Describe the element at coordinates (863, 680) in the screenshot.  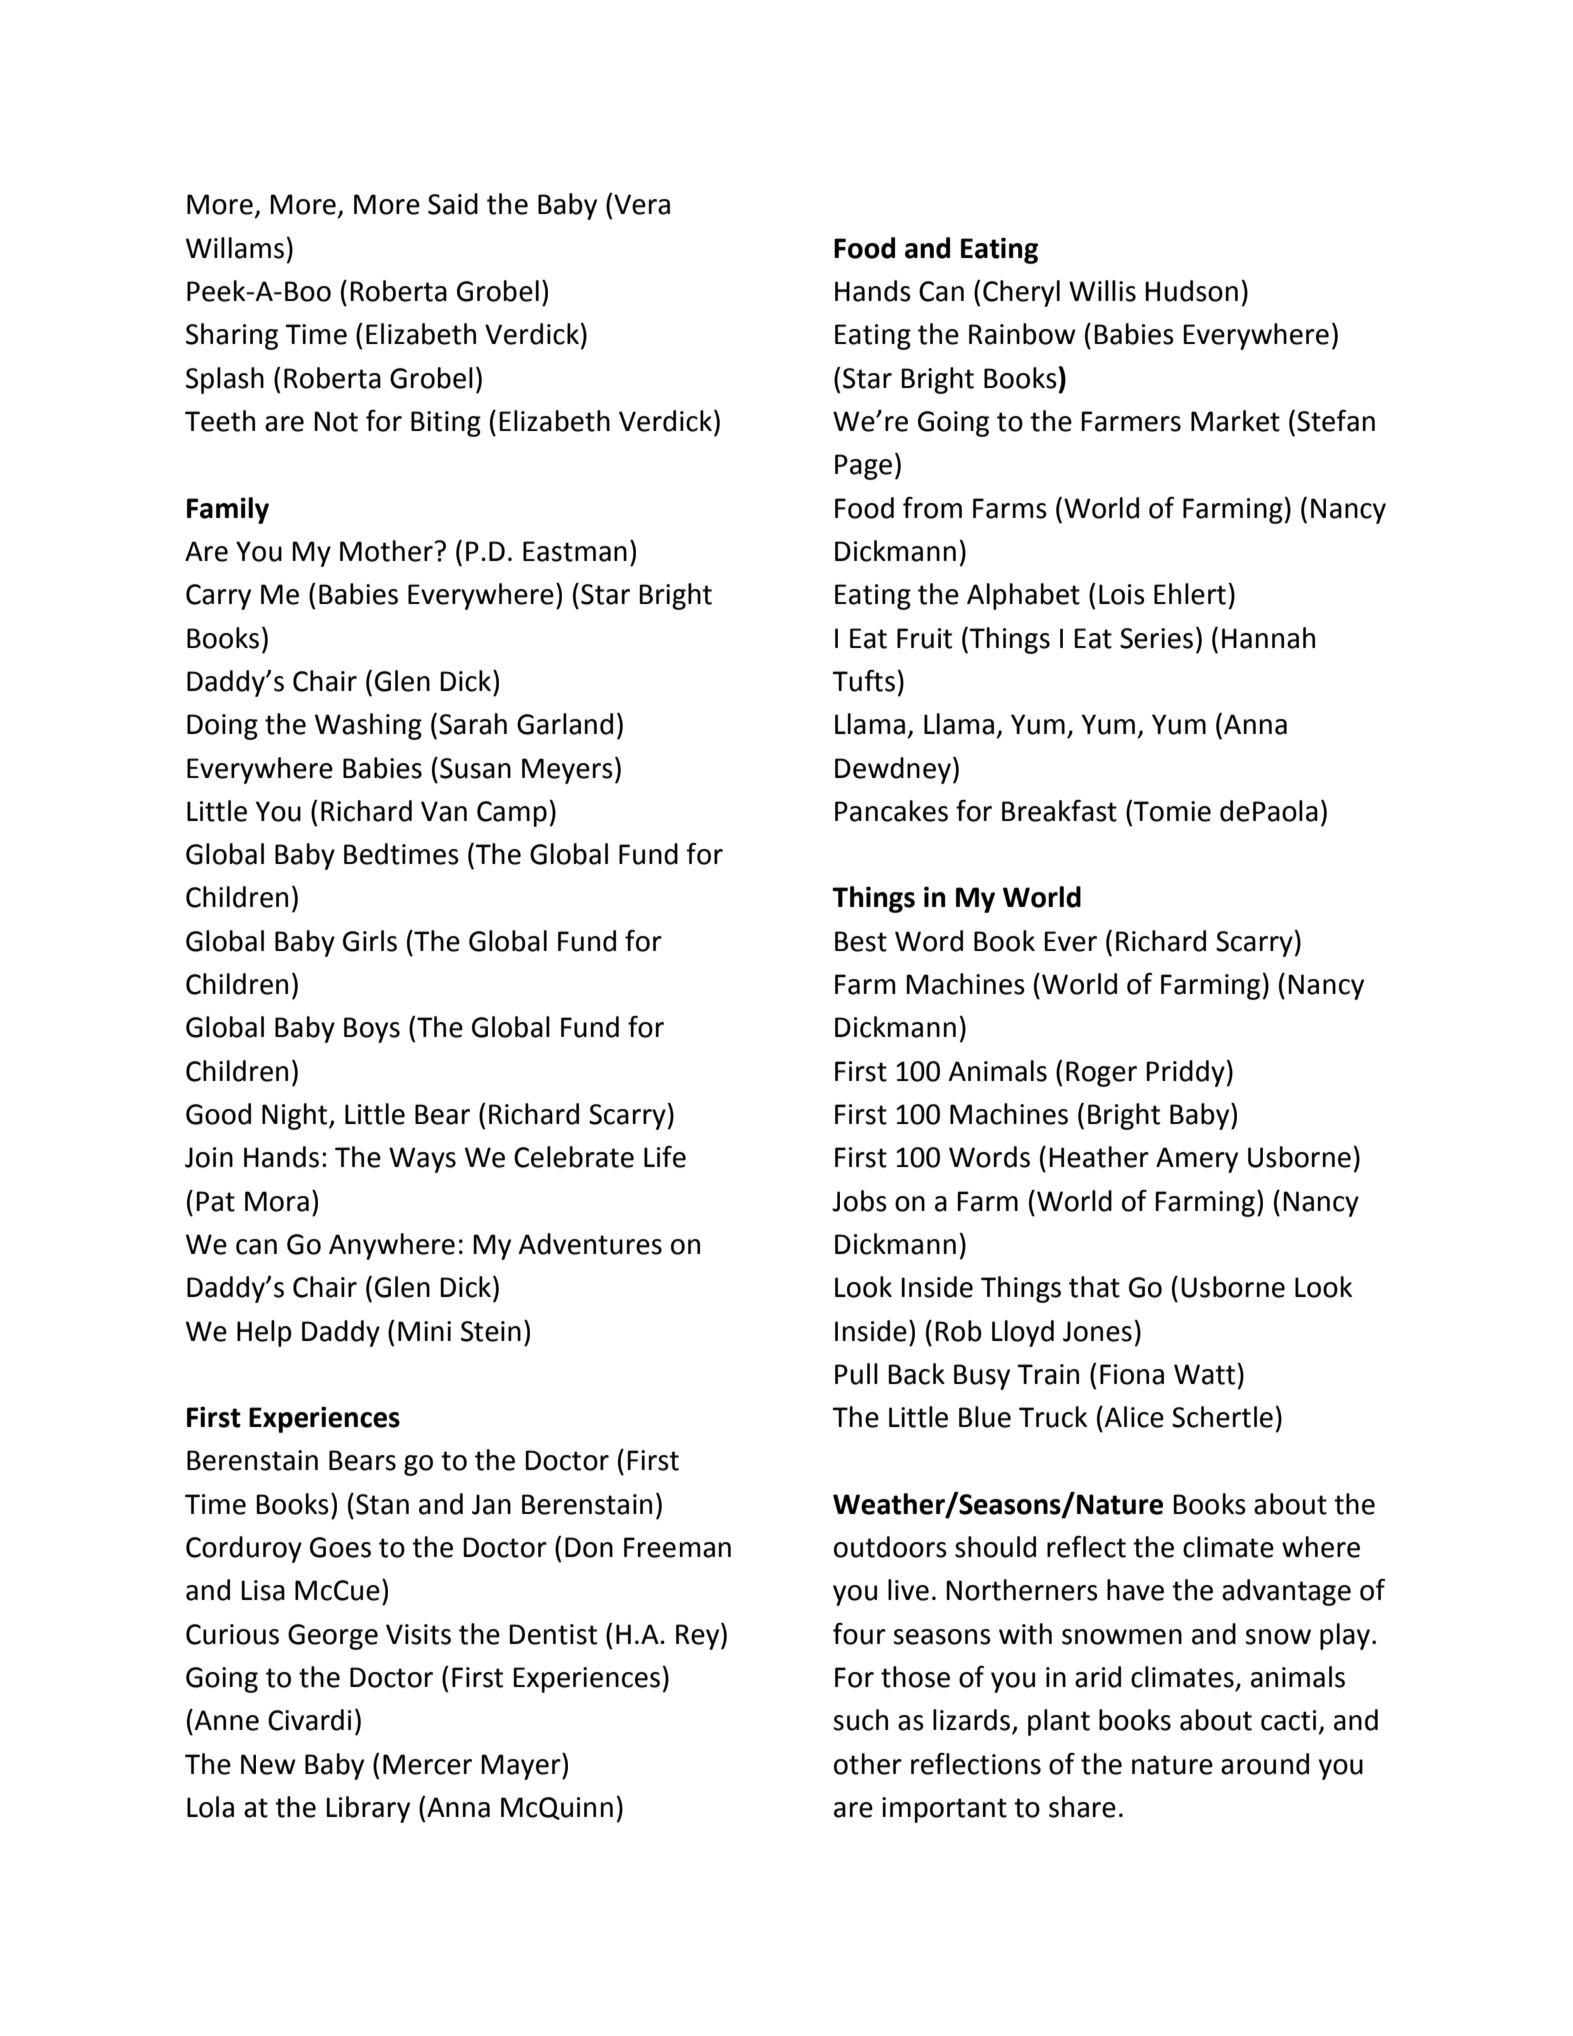
I see `Tufts` at that location.
